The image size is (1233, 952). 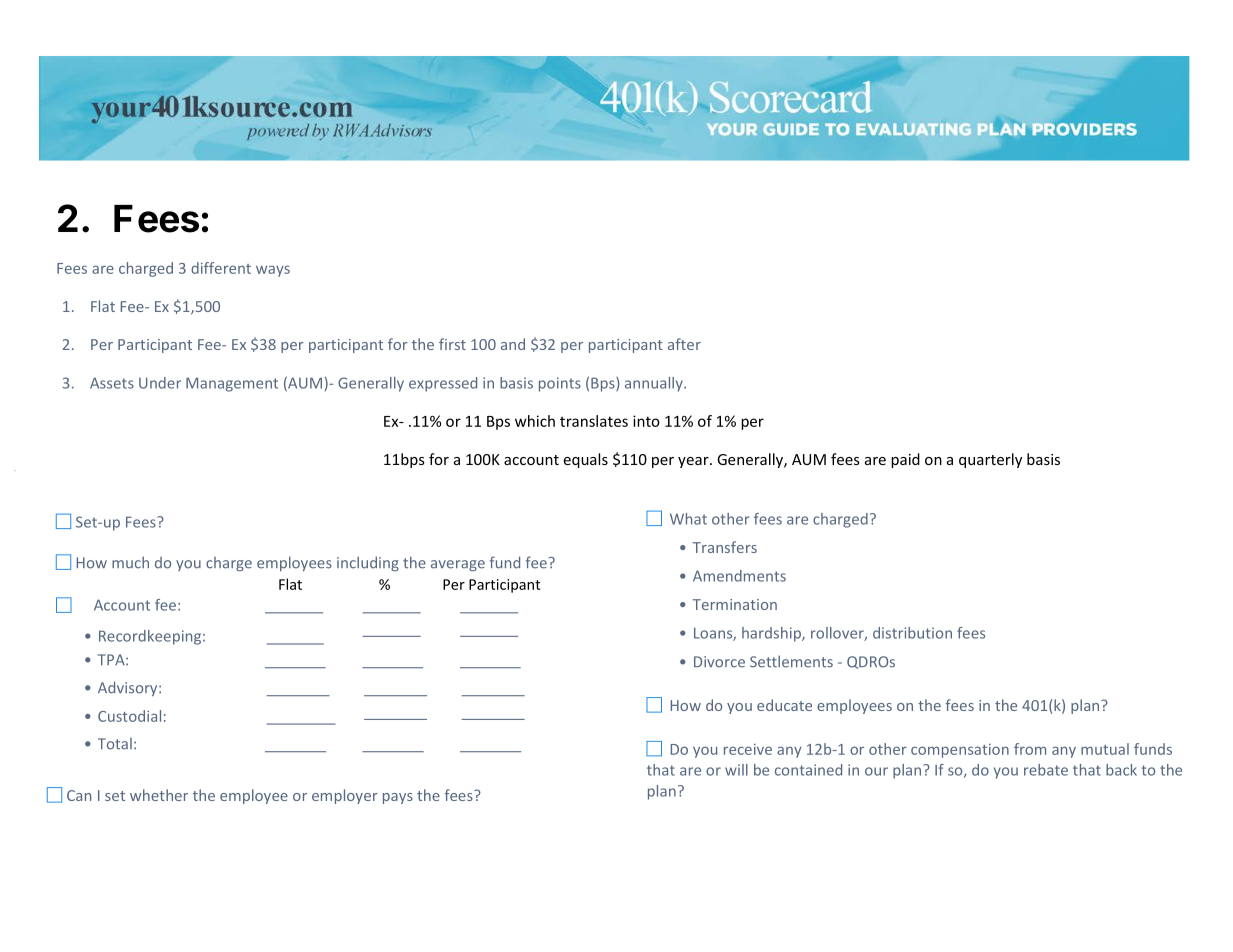 What do you see at coordinates (221, 268) in the image?
I see `different` at bounding box center [221, 268].
